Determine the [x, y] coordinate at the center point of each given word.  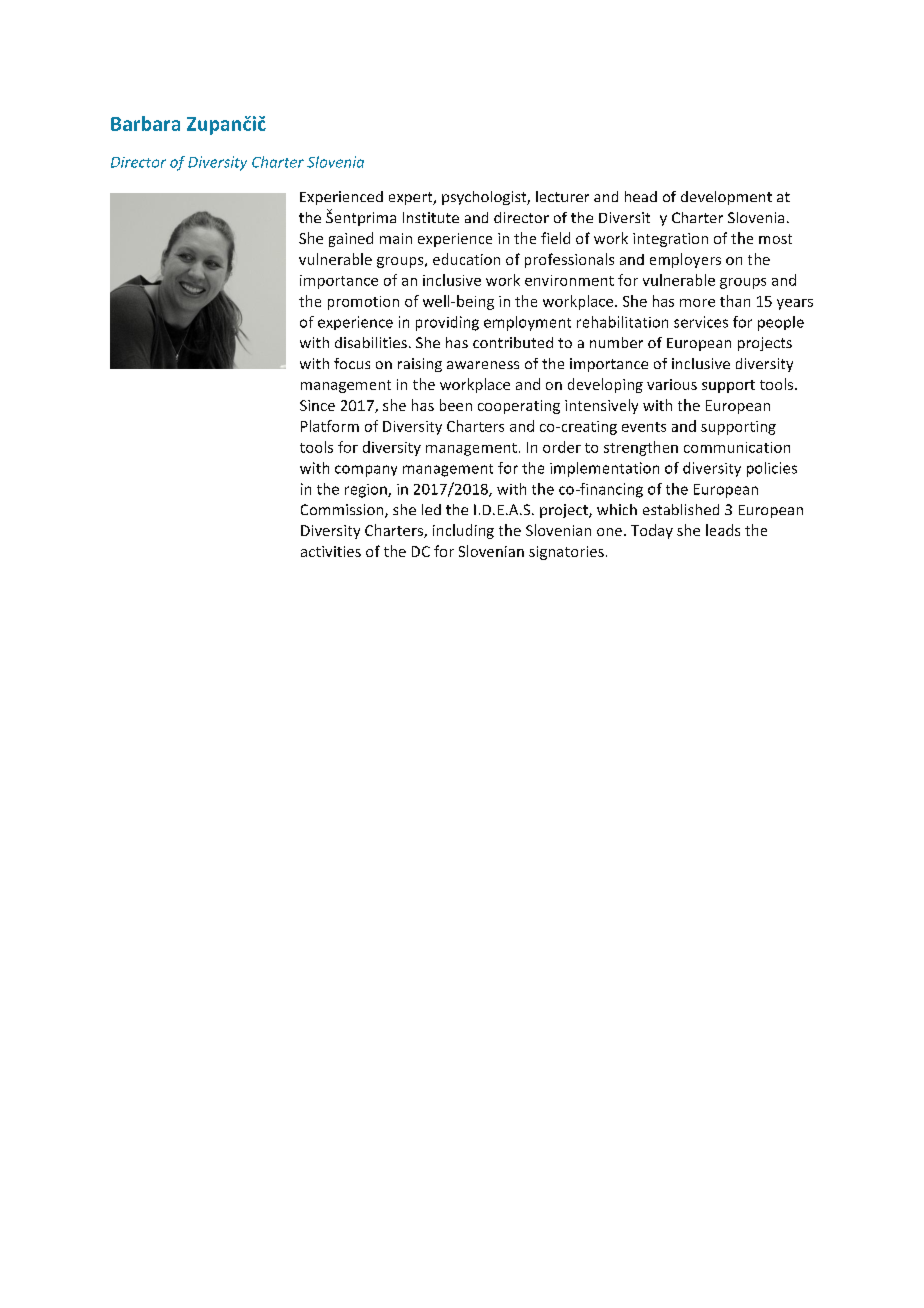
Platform [330, 426]
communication [737, 447]
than [735, 301]
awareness [483, 365]
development [726, 198]
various [672, 384]
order [562, 447]
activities [331, 551]
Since [317, 405]
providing [447, 323]
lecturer [562, 196]
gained [351, 239]
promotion [363, 303]
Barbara [145, 123]
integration [670, 240]
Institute [431, 217]
